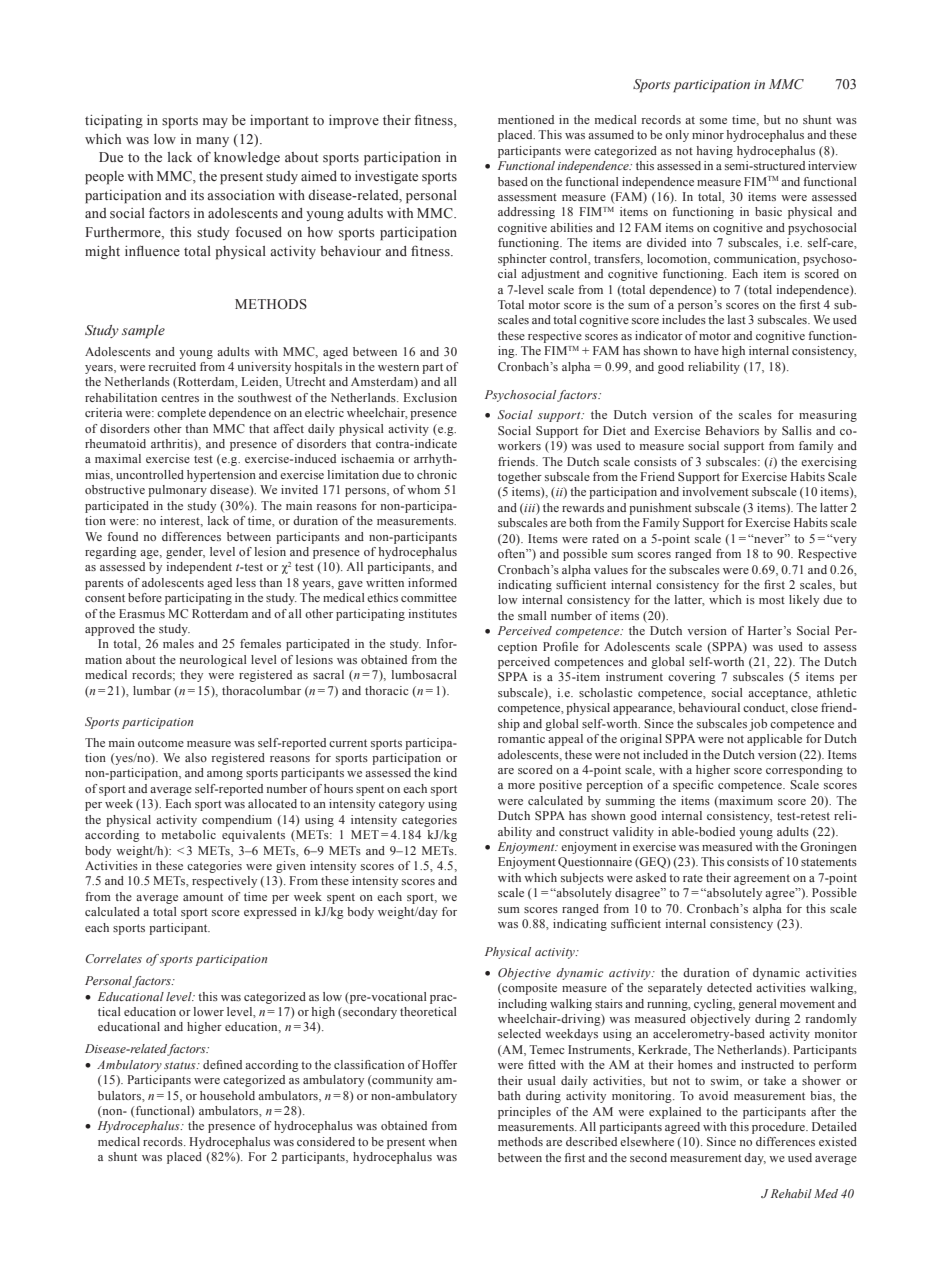 The width and height of the document is (942, 1288). What do you see at coordinates (509, 1095) in the document?
I see `bath` at bounding box center [509, 1095].
